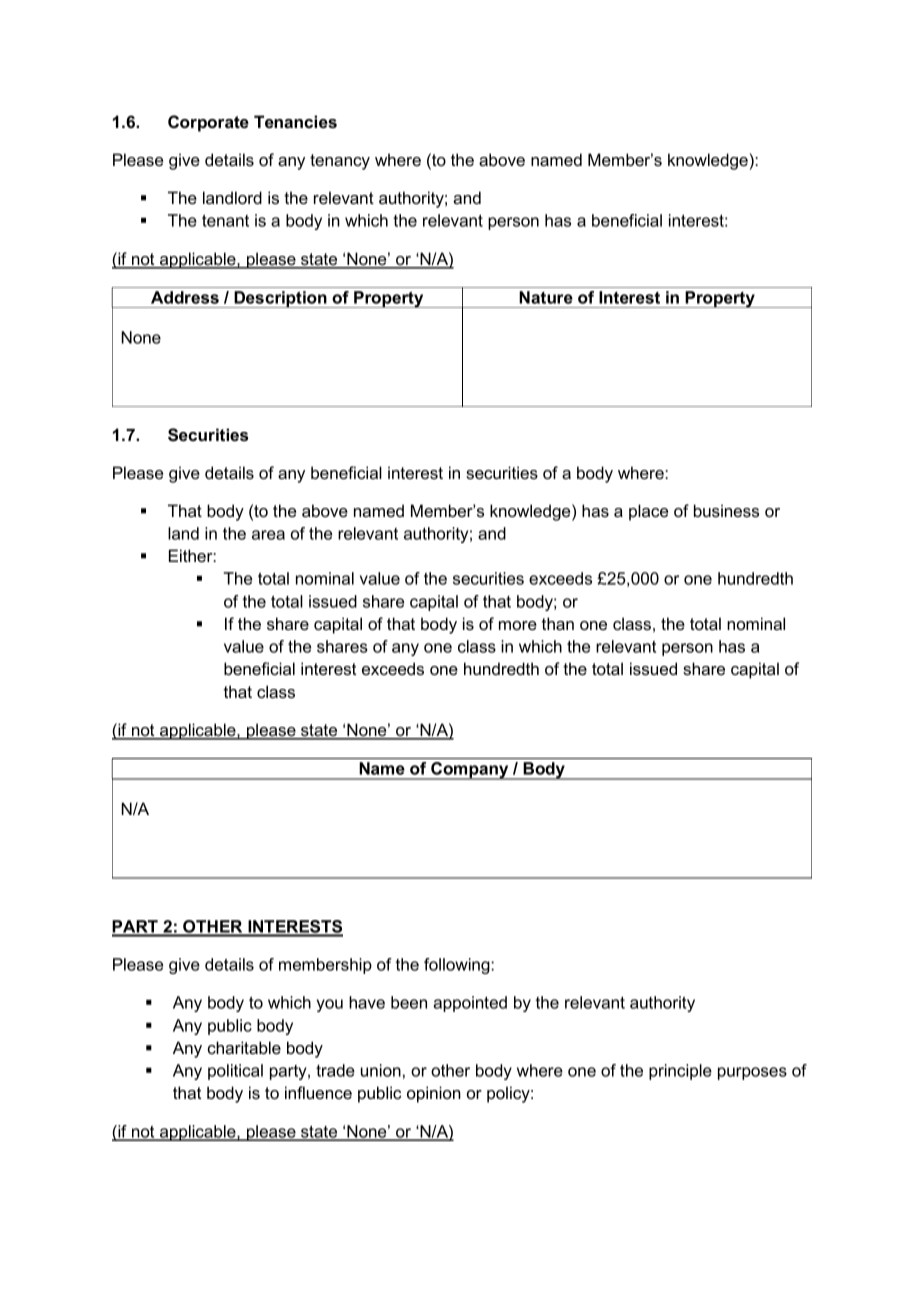  What do you see at coordinates (726, 510) in the image?
I see `business` at bounding box center [726, 510].
